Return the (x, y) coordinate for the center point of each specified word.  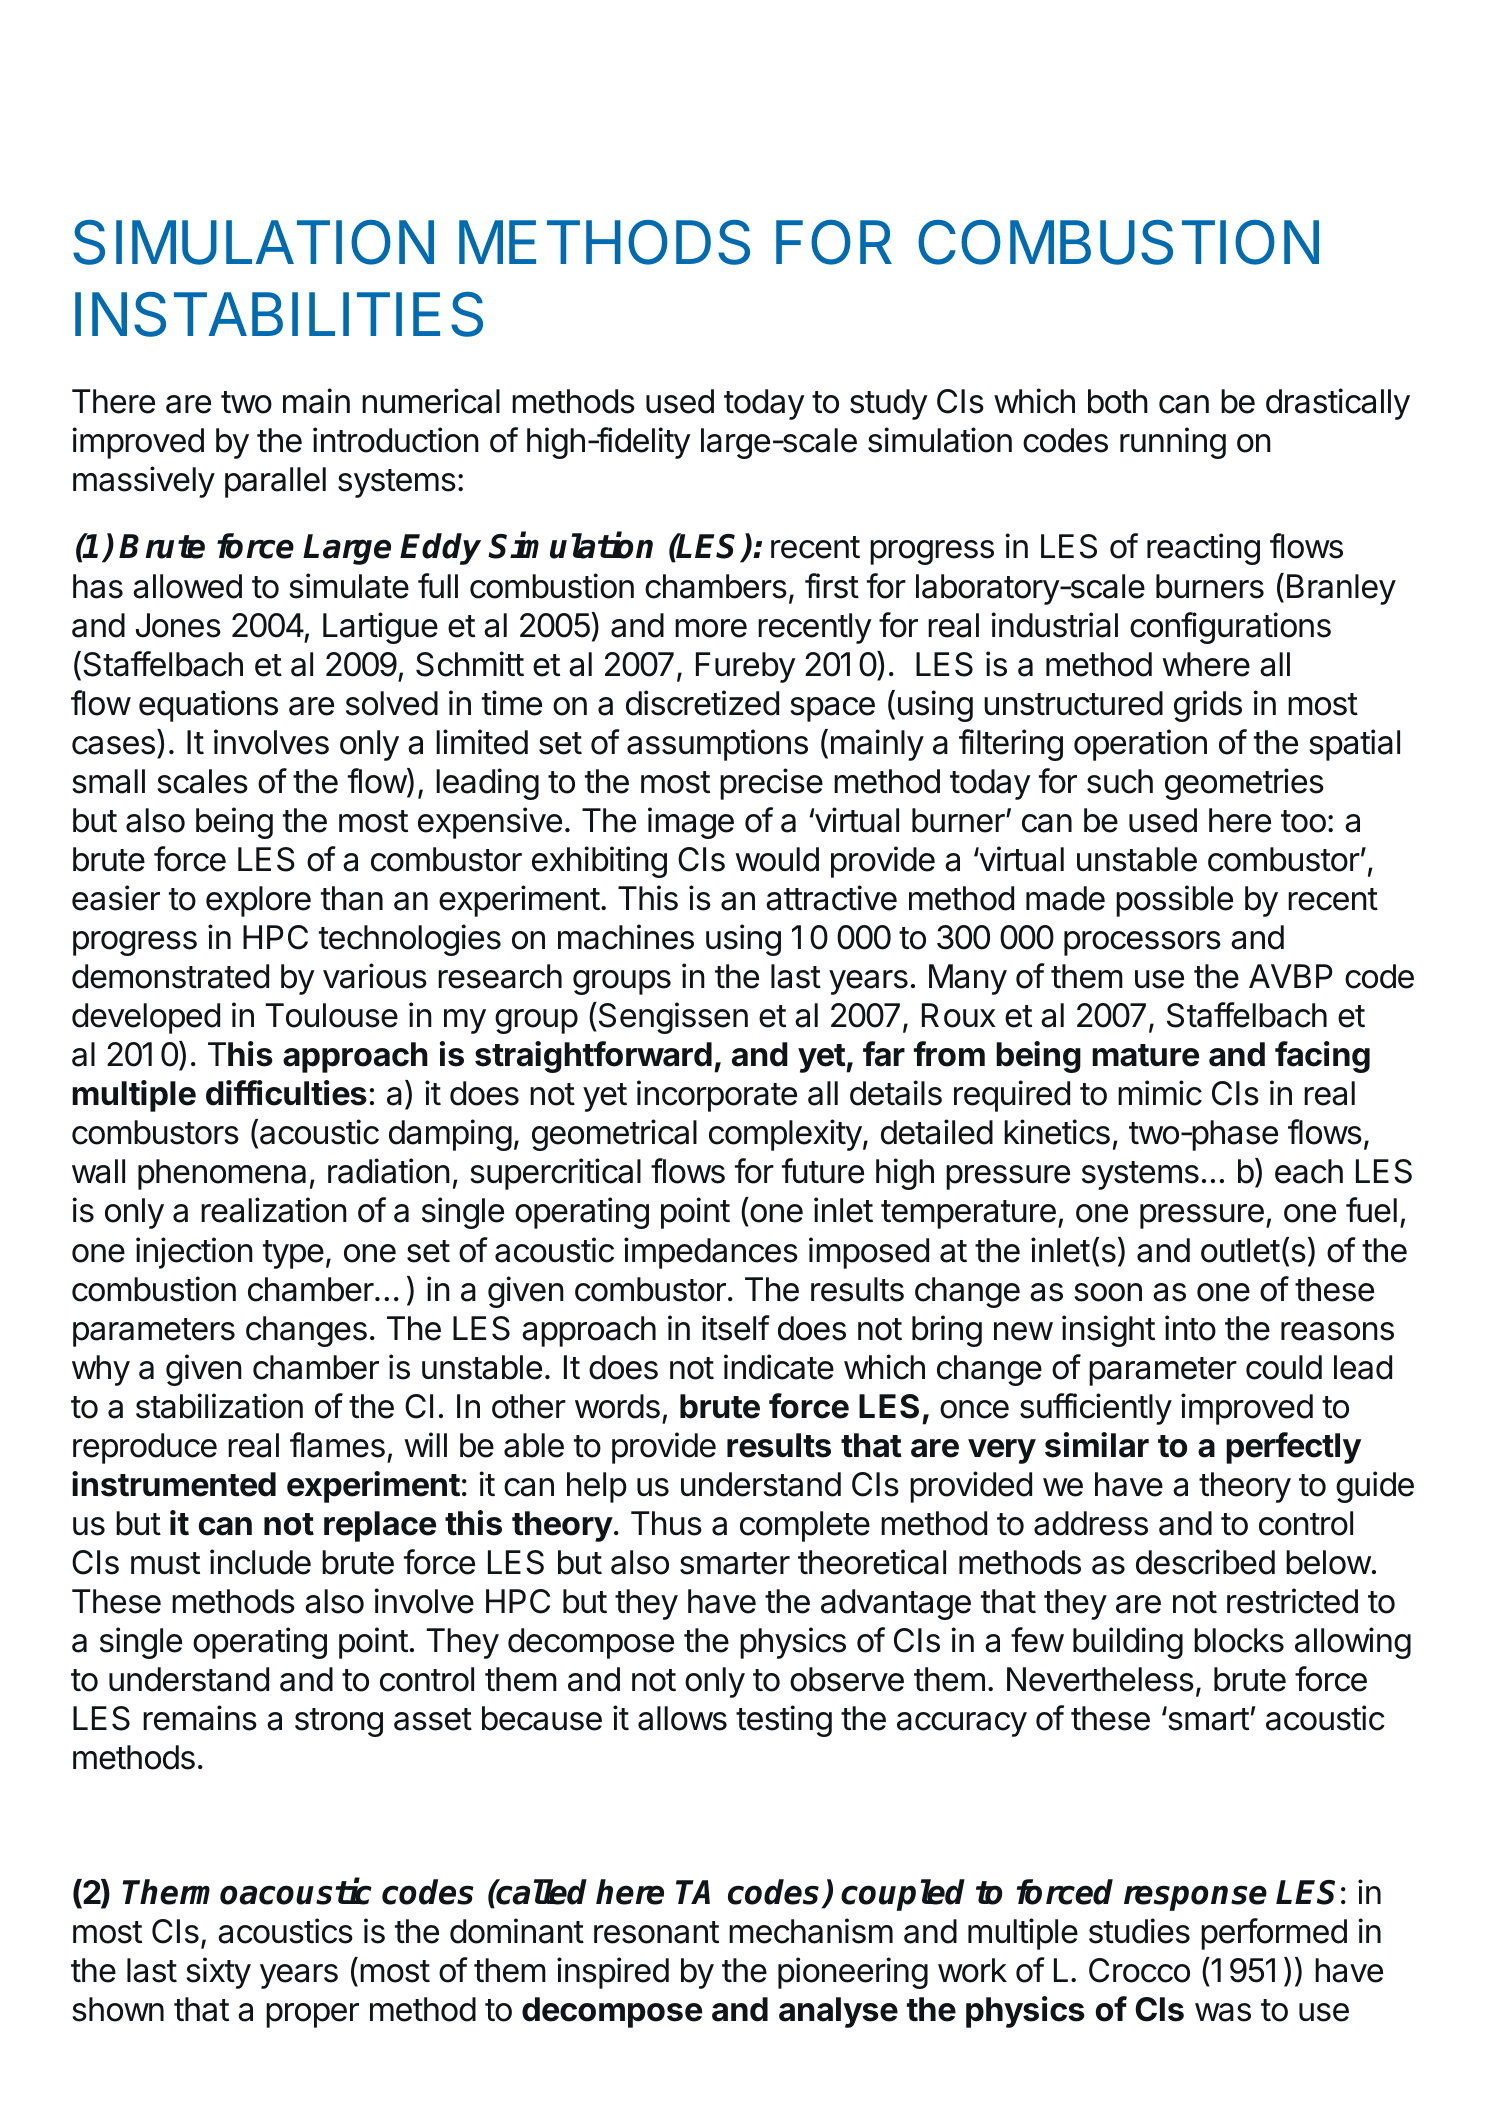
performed (1274, 1934)
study (889, 404)
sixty (218, 1973)
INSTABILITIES (279, 314)
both (1118, 401)
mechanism (811, 1931)
